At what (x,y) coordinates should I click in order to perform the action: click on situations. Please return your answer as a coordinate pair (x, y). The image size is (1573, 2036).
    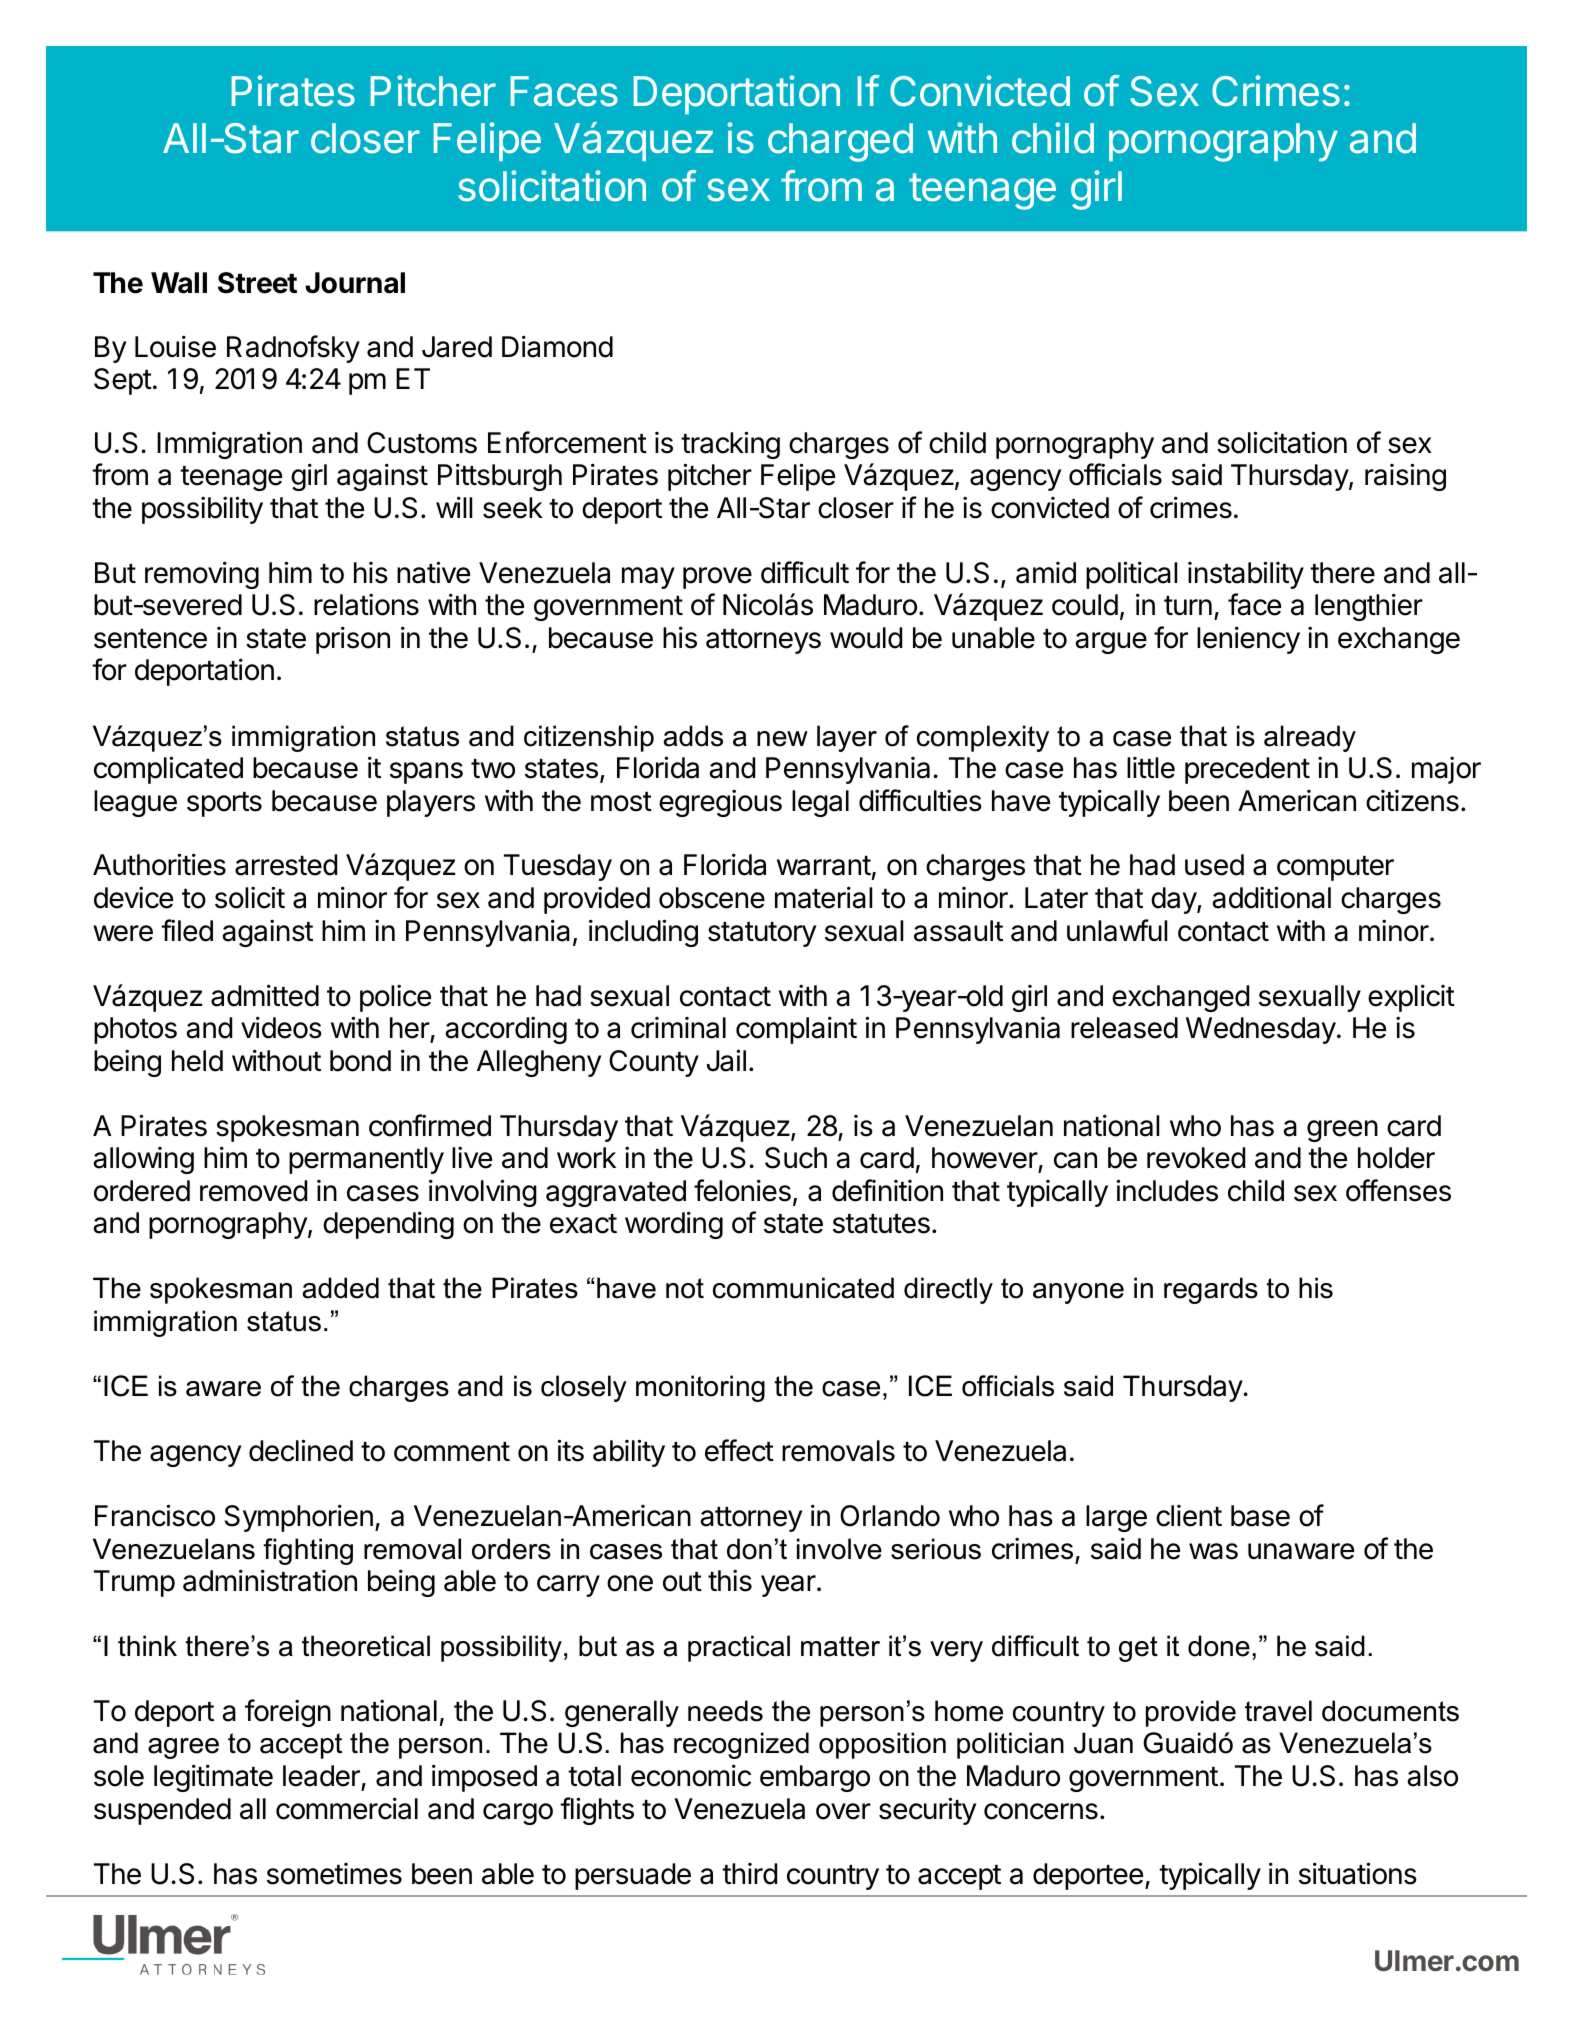
    Looking at the image, I should click on (1358, 1873).
